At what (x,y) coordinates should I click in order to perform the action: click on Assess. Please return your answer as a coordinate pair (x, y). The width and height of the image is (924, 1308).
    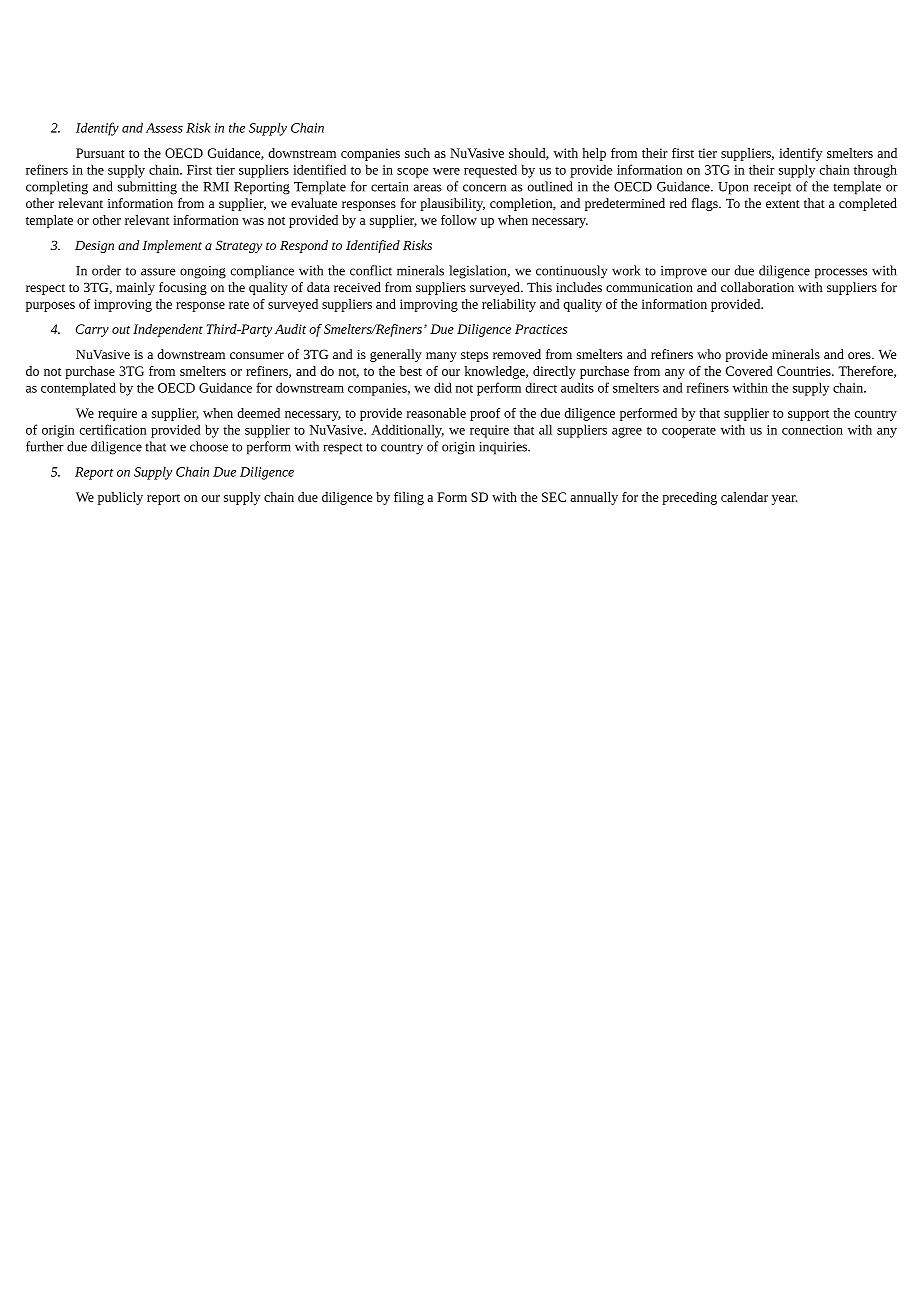
    Looking at the image, I should click on (164, 128).
